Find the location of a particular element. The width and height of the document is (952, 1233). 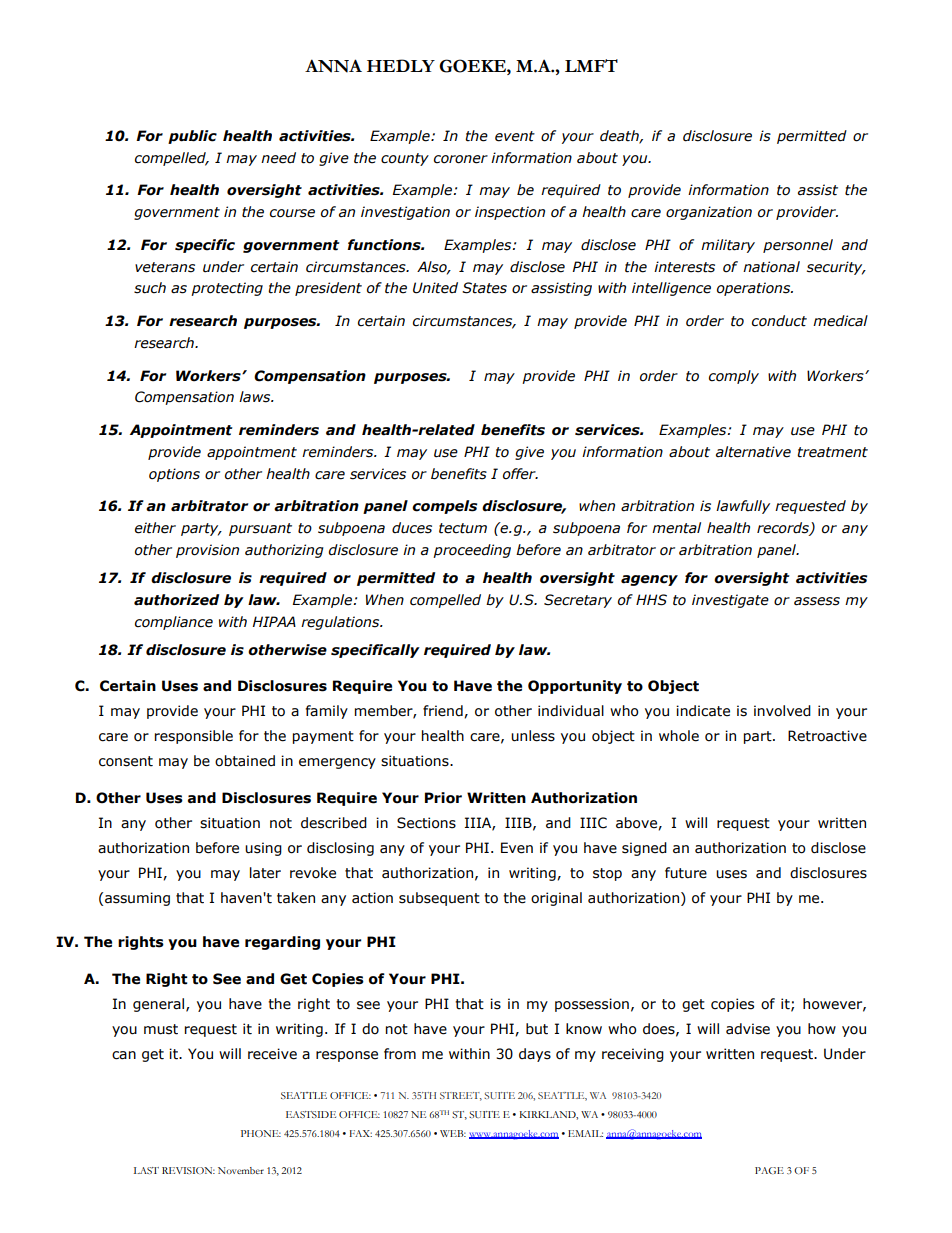

unless is located at coordinates (533, 736).
